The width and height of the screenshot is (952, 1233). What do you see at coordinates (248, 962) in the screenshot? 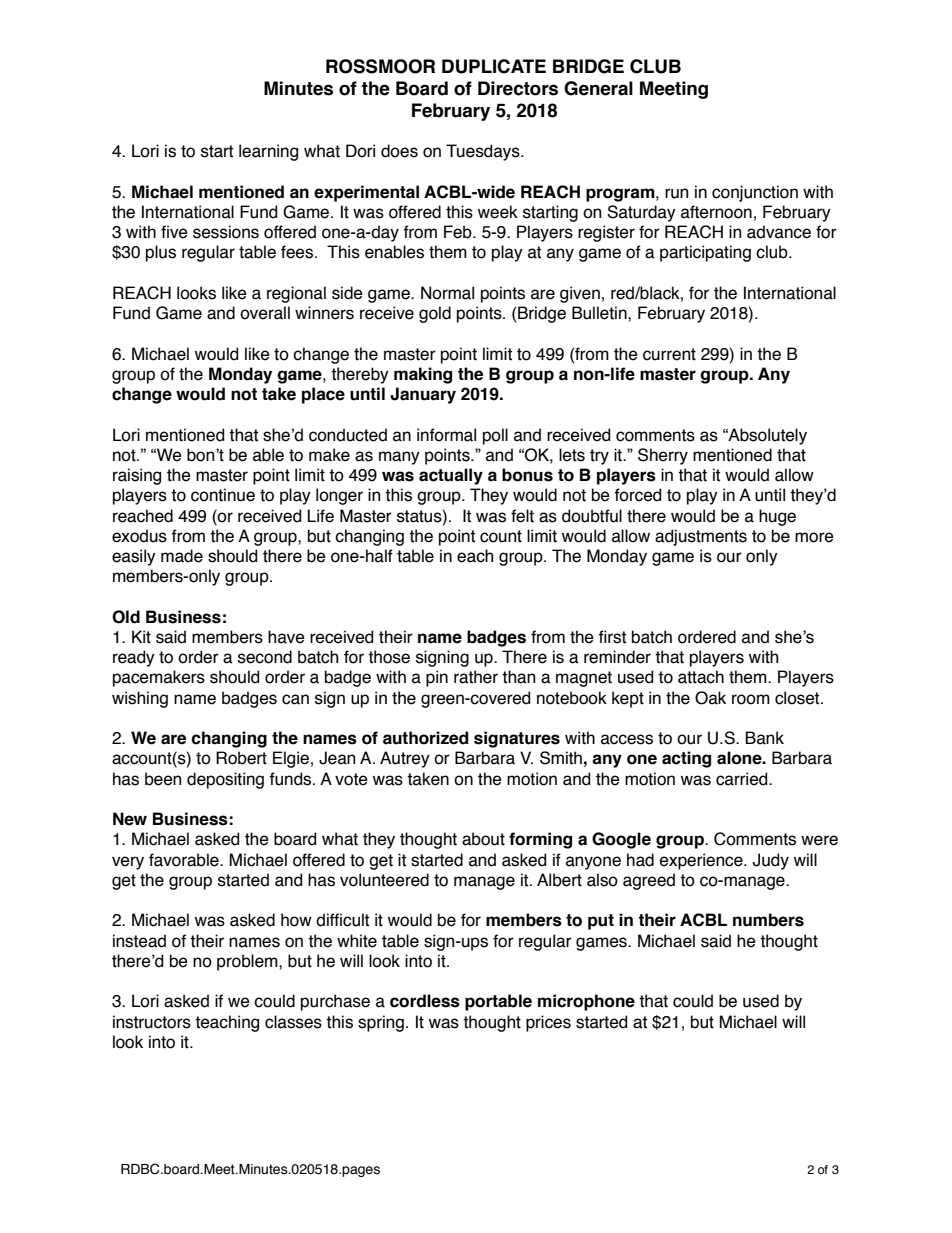
I see `problem` at bounding box center [248, 962].
